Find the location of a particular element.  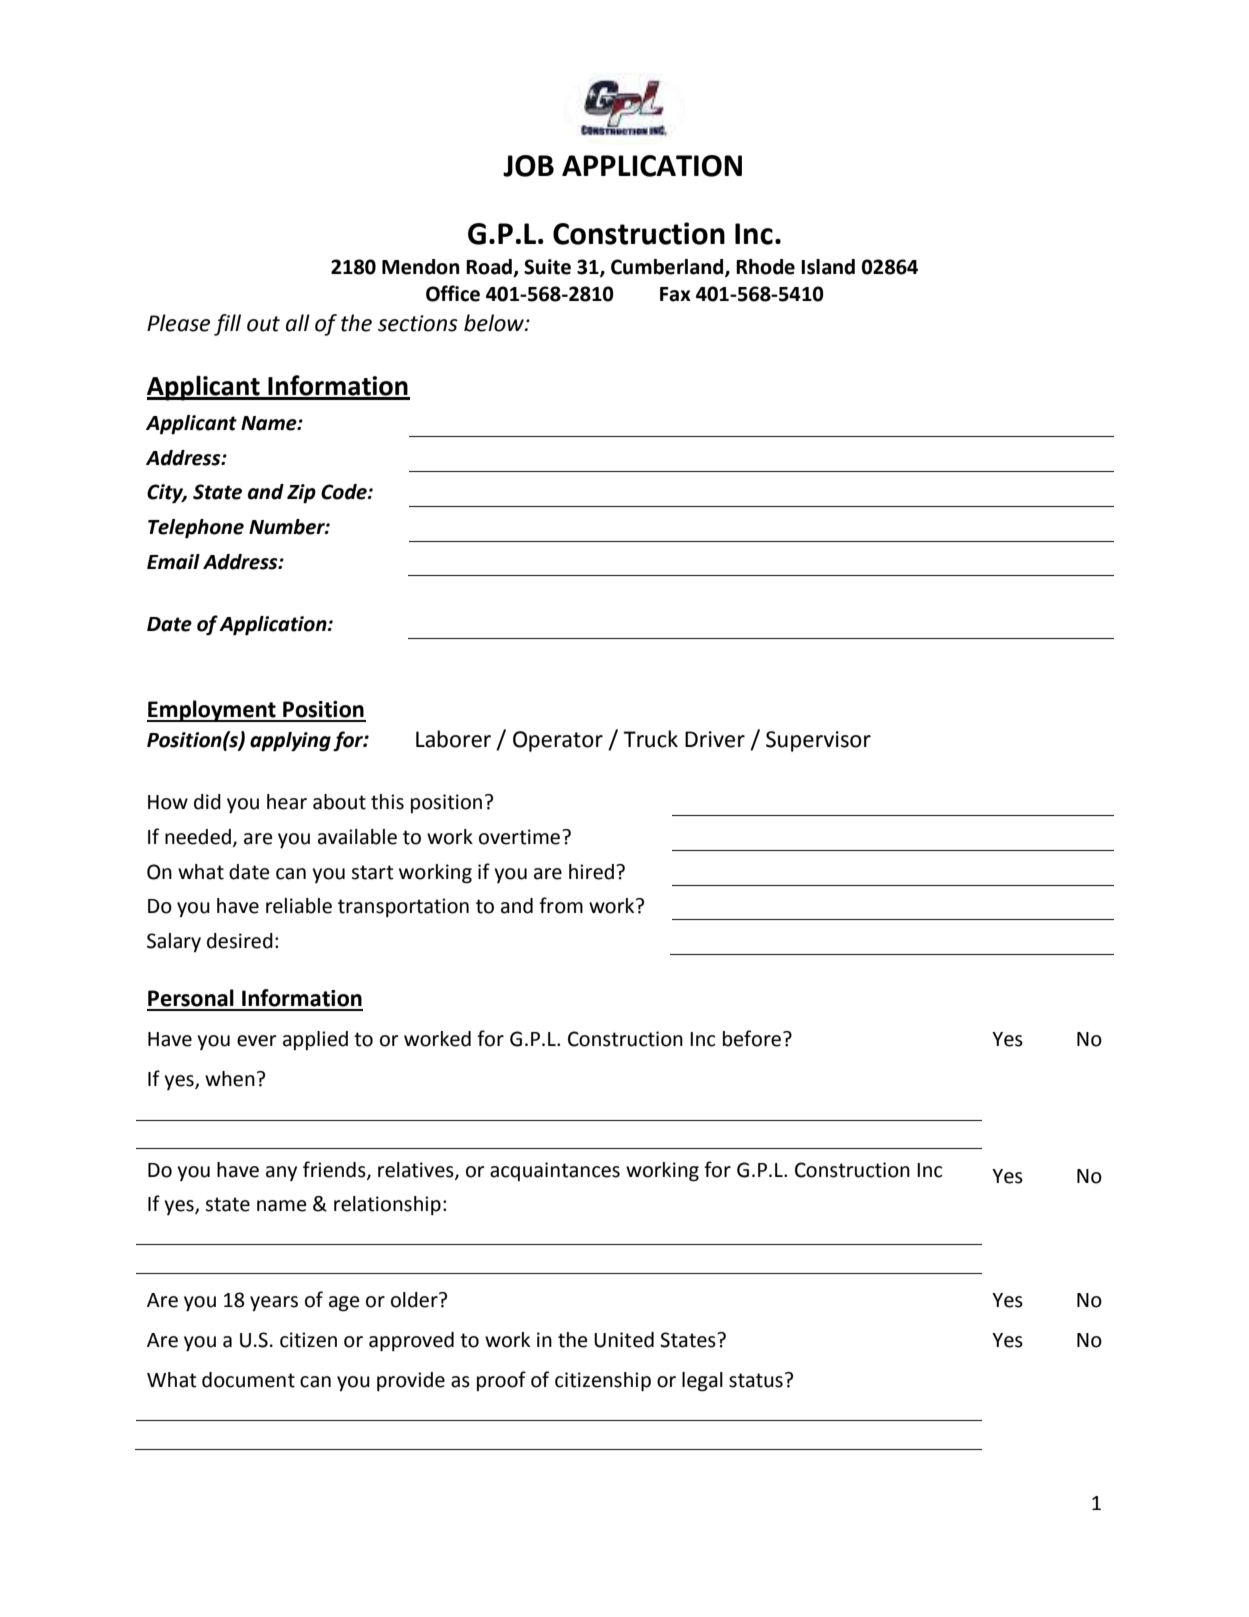

document is located at coordinates (248, 1380).
